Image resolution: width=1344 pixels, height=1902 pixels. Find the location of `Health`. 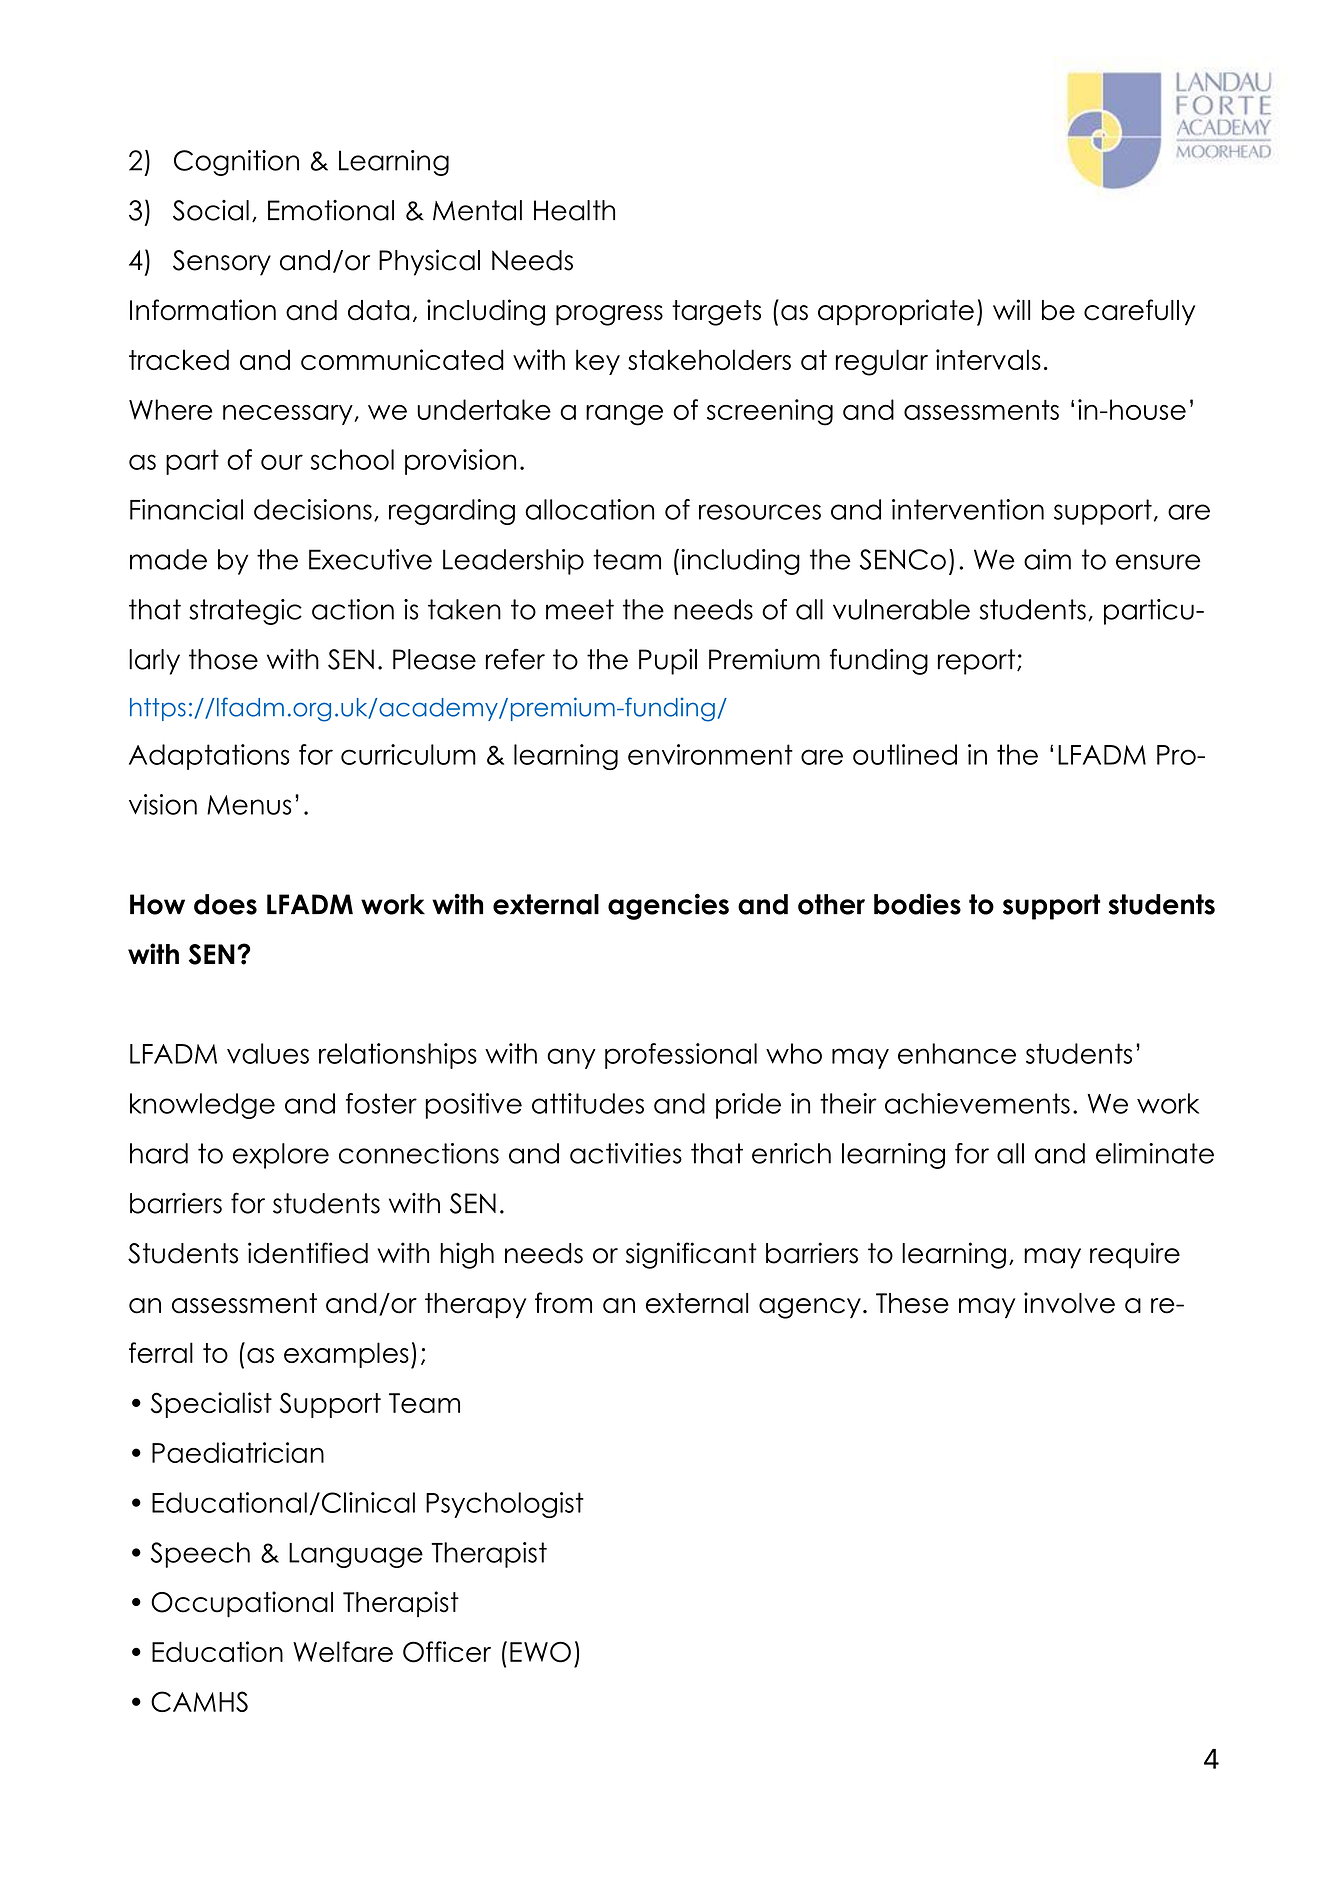

Health is located at coordinates (574, 210).
